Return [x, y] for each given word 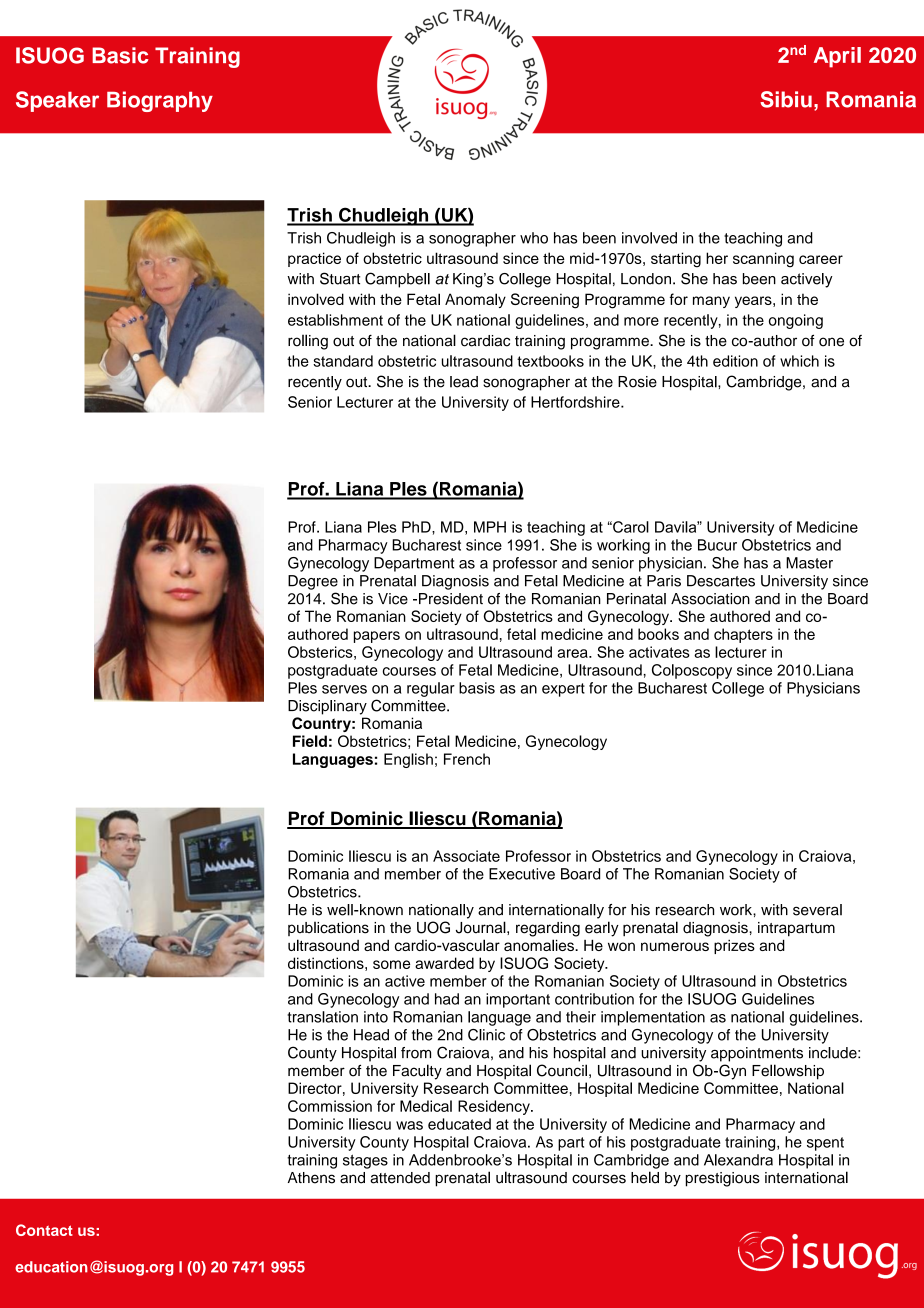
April [837, 57]
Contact [44, 1230]
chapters [743, 635]
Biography [160, 101]
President [451, 599]
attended [400, 1178]
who [534, 238]
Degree [313, 582]
